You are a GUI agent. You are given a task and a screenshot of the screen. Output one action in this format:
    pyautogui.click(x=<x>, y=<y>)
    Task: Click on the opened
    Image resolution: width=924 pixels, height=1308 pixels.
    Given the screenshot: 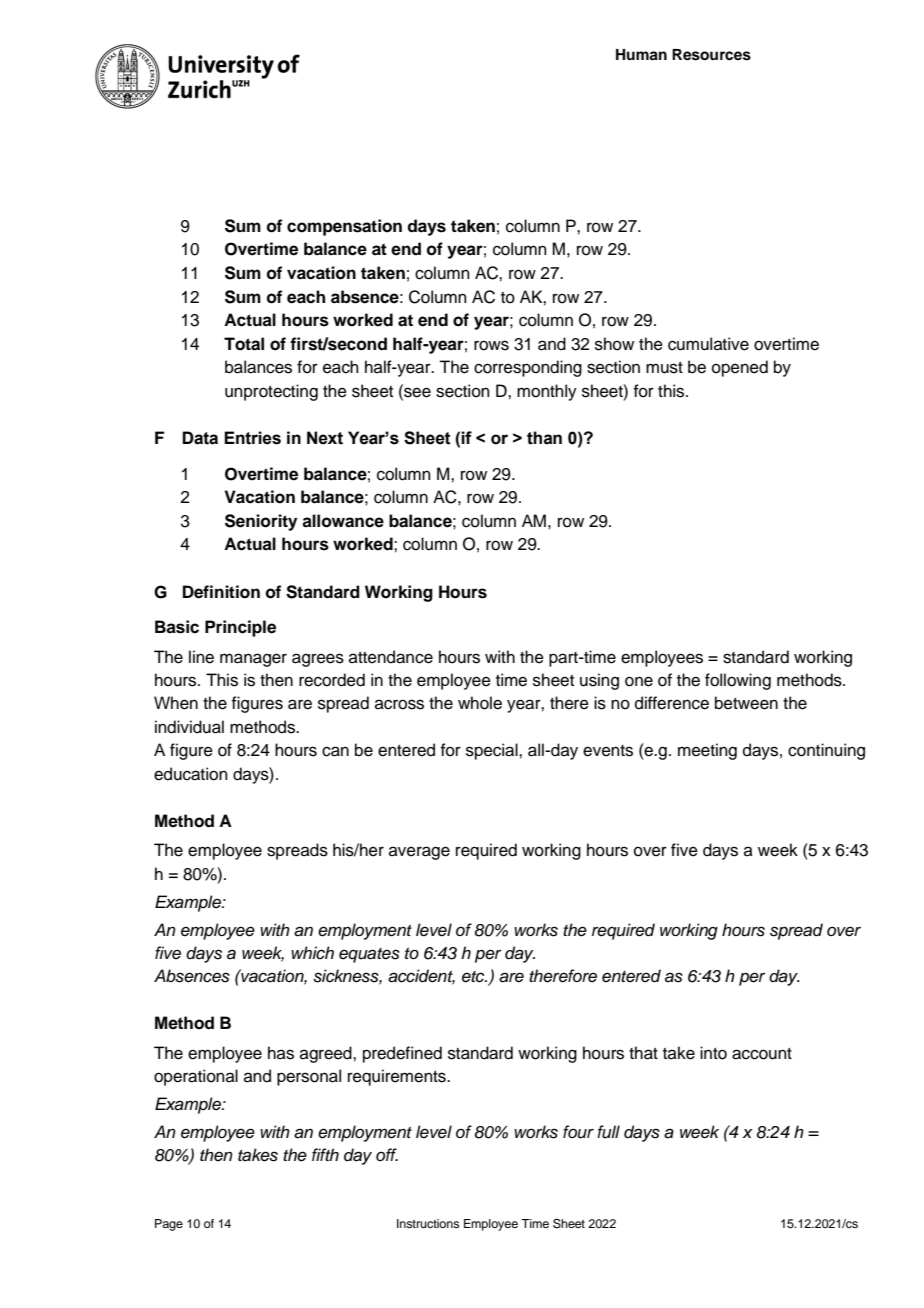 What is the action you would take?
    pyautogui.click(x=740, y=368)
